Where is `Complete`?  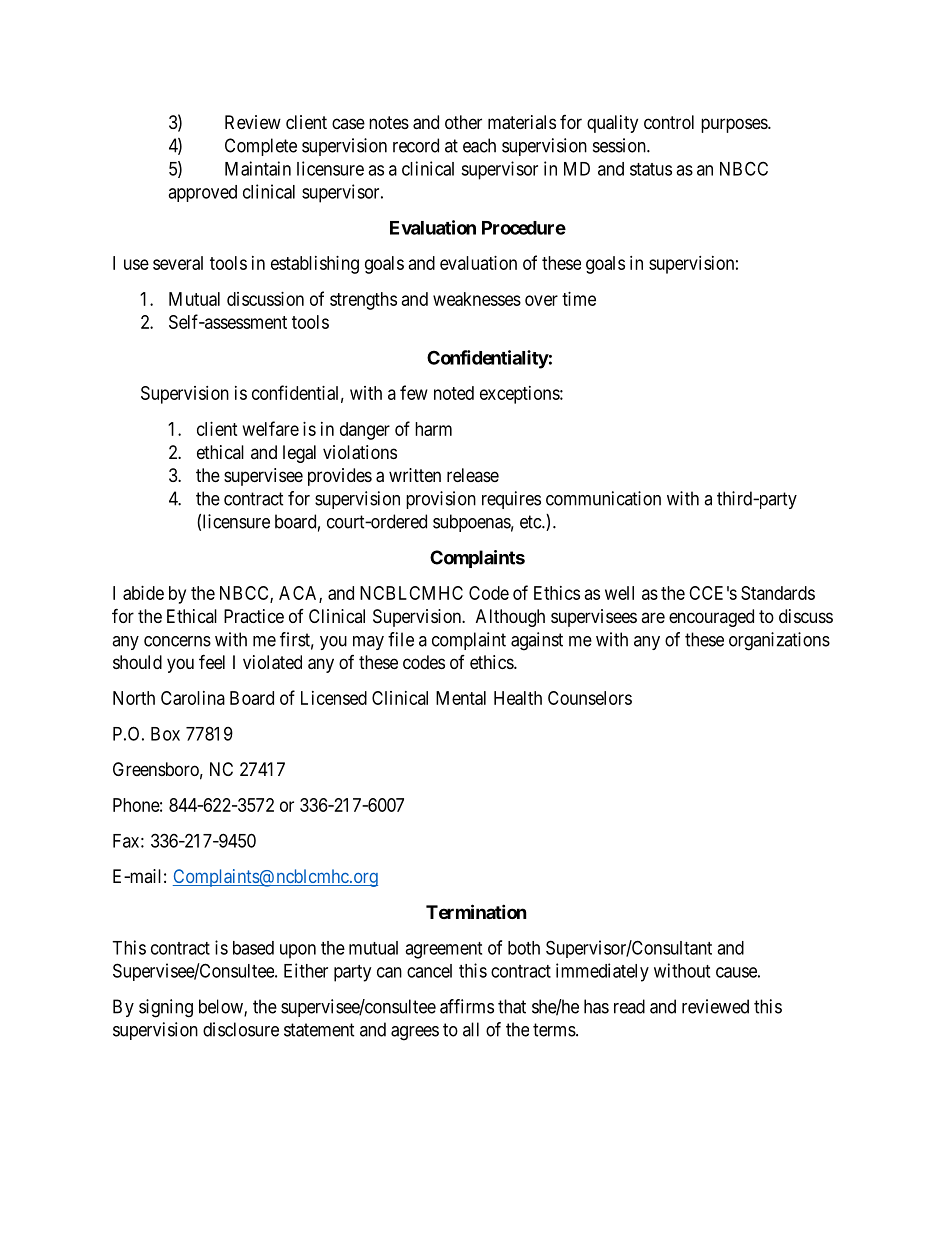
Complete is located at coordinates (261, 147).
